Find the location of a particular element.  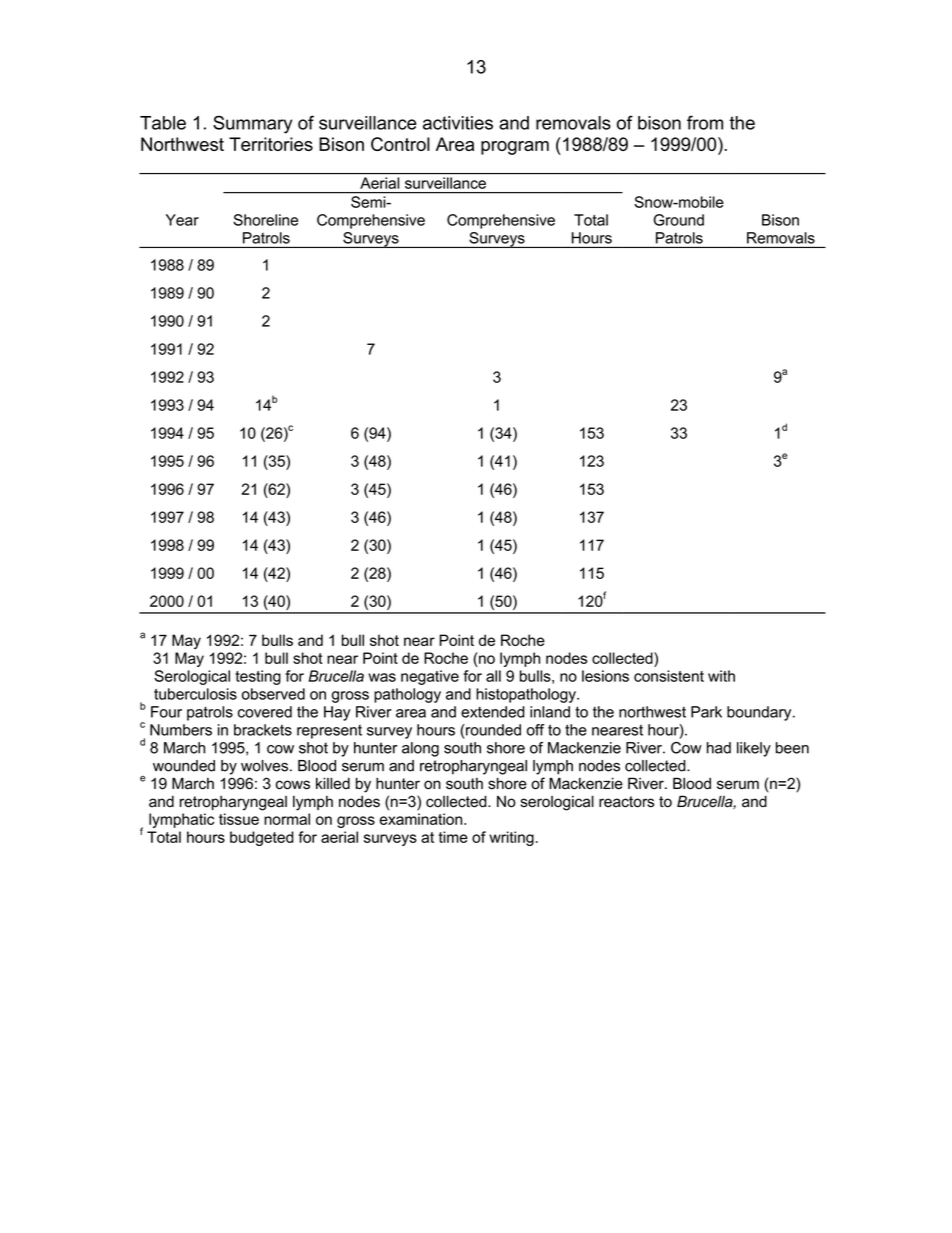

reactors is located at coordinates (627, 802).
